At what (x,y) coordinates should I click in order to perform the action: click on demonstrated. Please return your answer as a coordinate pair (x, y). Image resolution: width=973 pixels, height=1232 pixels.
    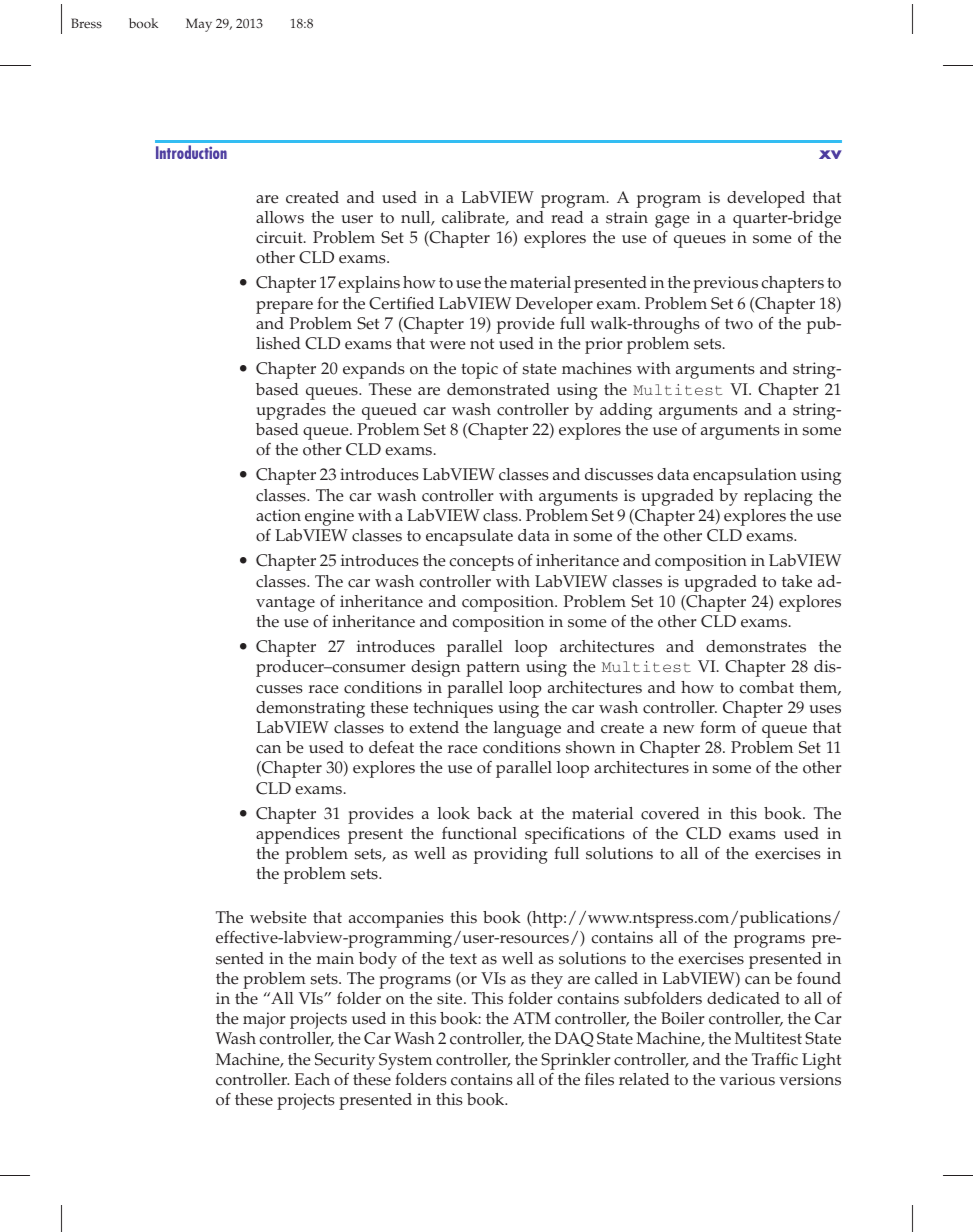
    Looking at the image, I should click on (498, 389).
